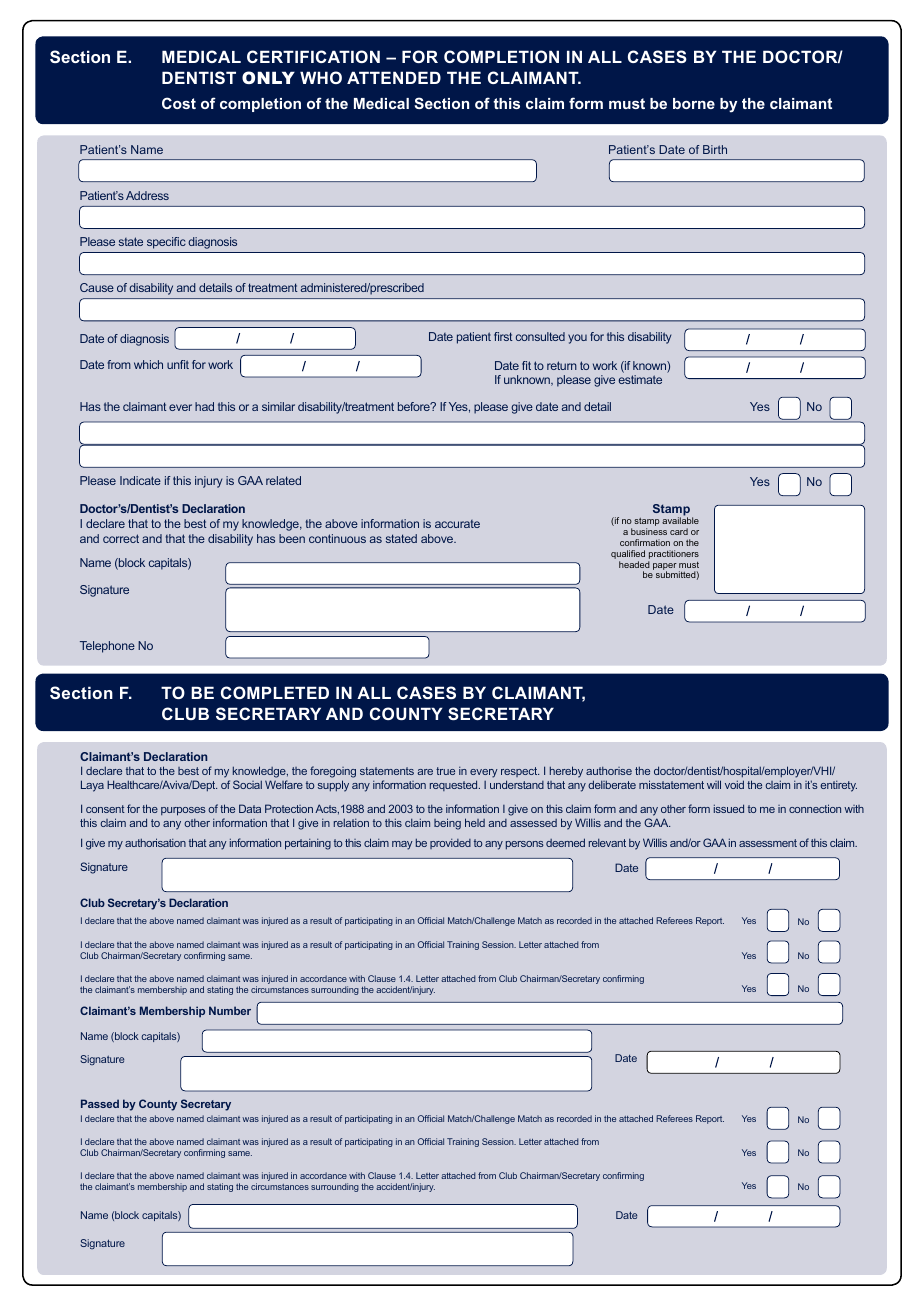  What do you see at coordinates (503, 336) in the screenshot?
I see `first` at bounding box center [503, 336].
